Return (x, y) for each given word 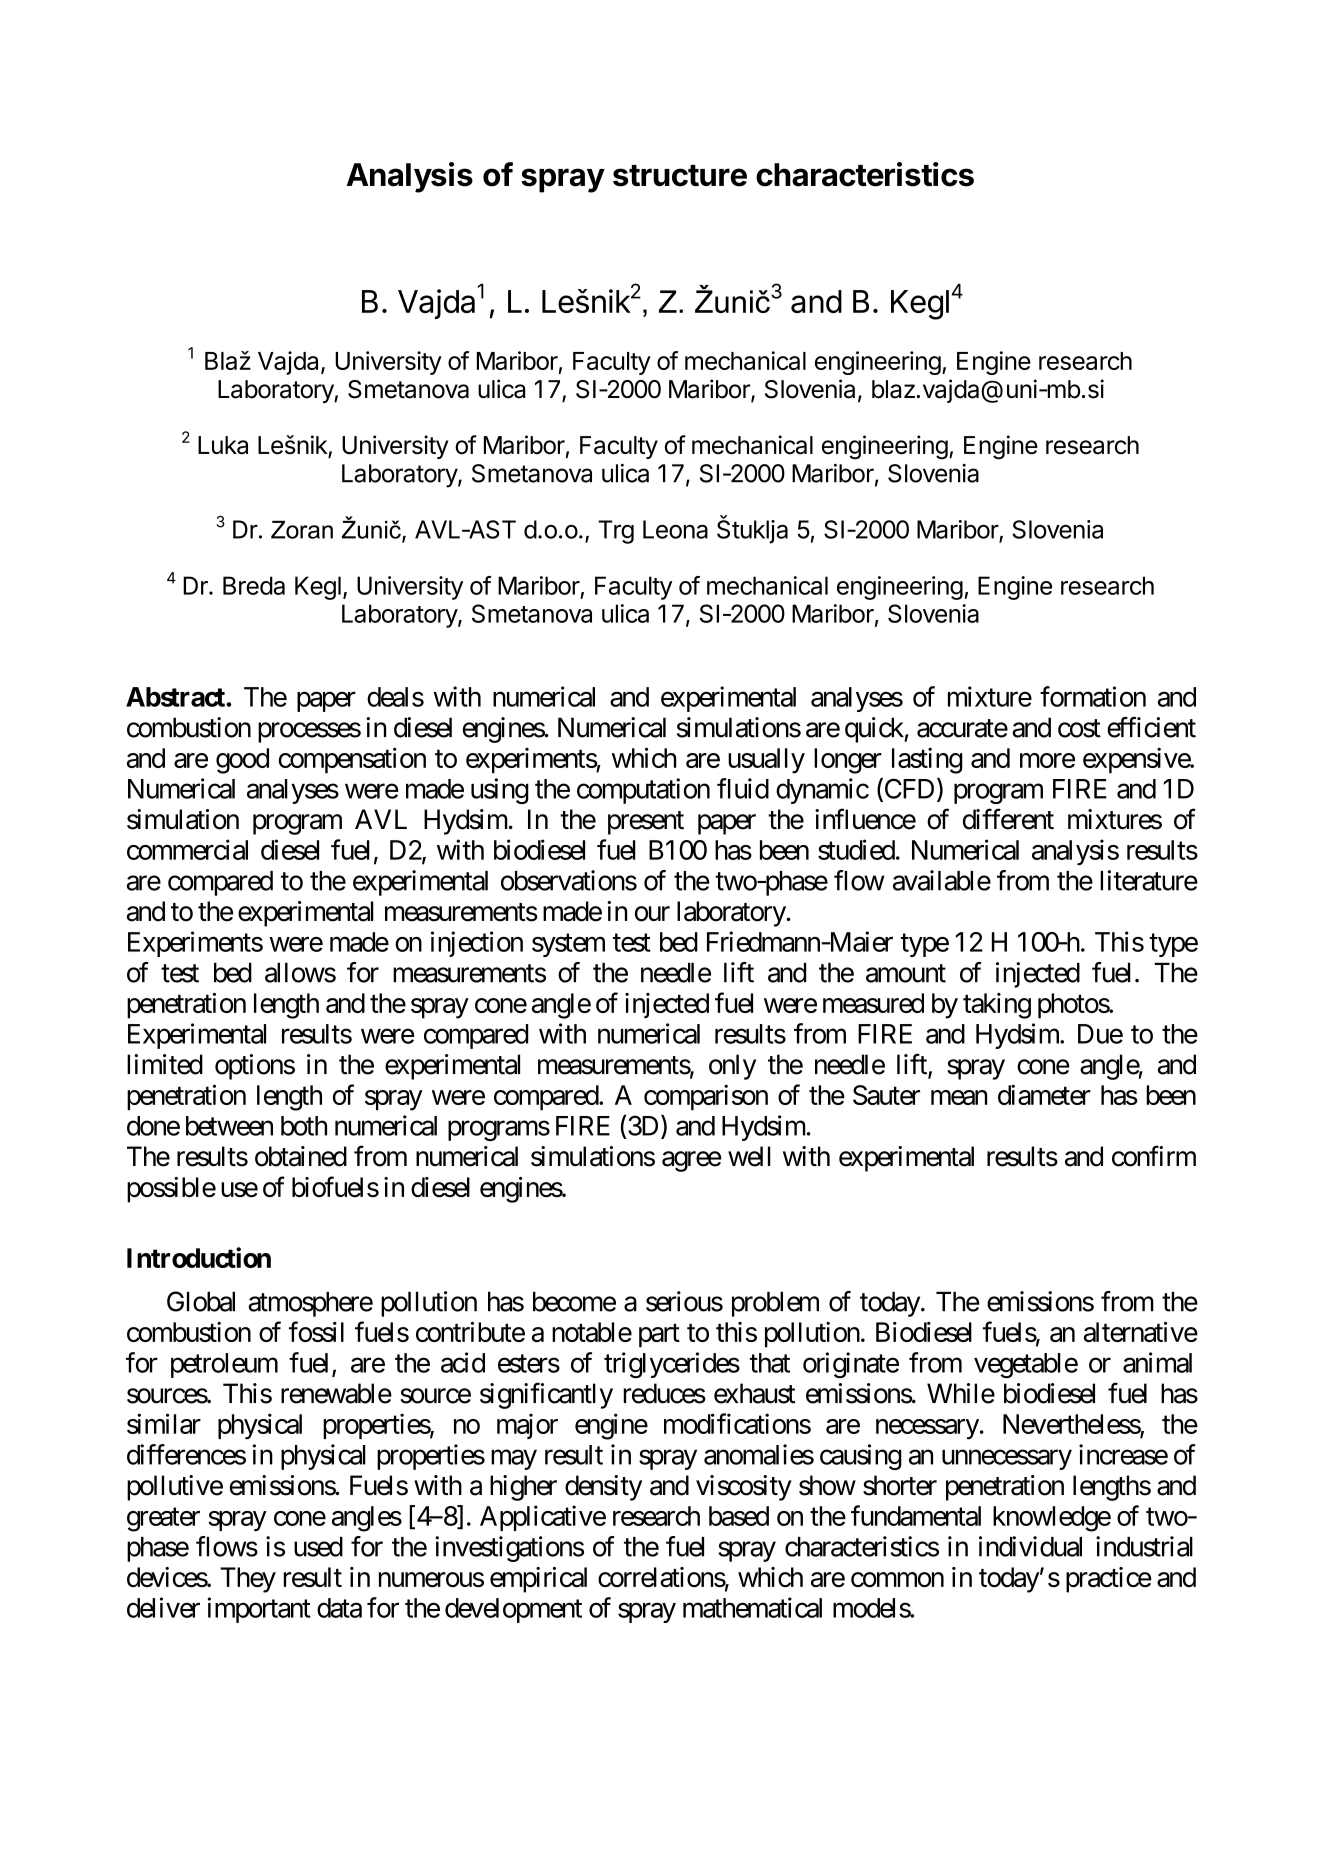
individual (1030, 1546)
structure (680, 176)
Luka (223, 445)
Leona (675, 529)
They (248, 1580)
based (739, 1516)
